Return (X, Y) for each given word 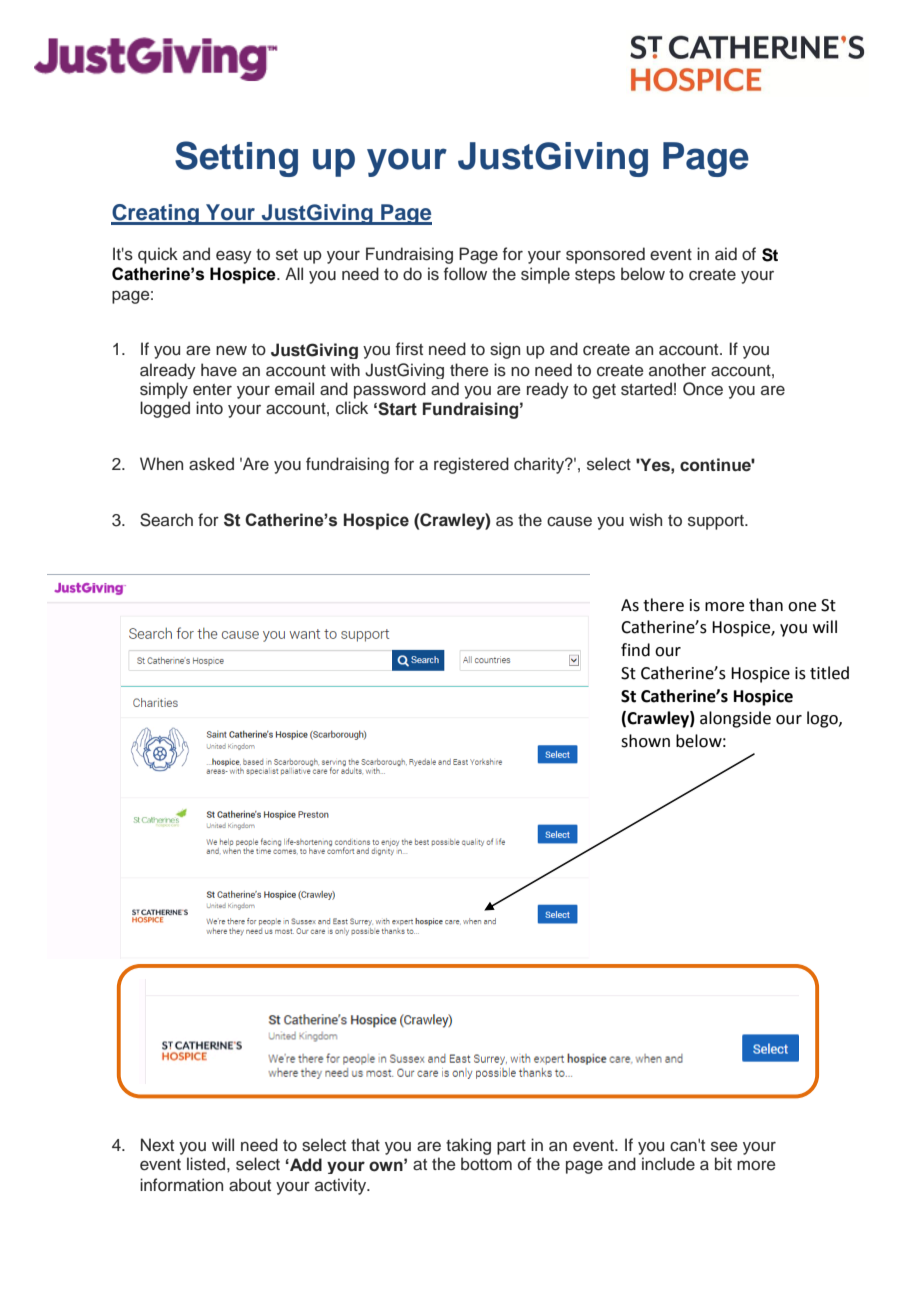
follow (465, 274)
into (209, 408)
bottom (486, 1164)
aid (726, 254)
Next (157, 1145)
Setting (236, 159)
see (724, 1146)
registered (471, 465)
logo (823, 719)
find (635, 650)
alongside (735, 719)
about (250, 1185)
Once (703, 389)
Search (166, 520)
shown (645, 741)
